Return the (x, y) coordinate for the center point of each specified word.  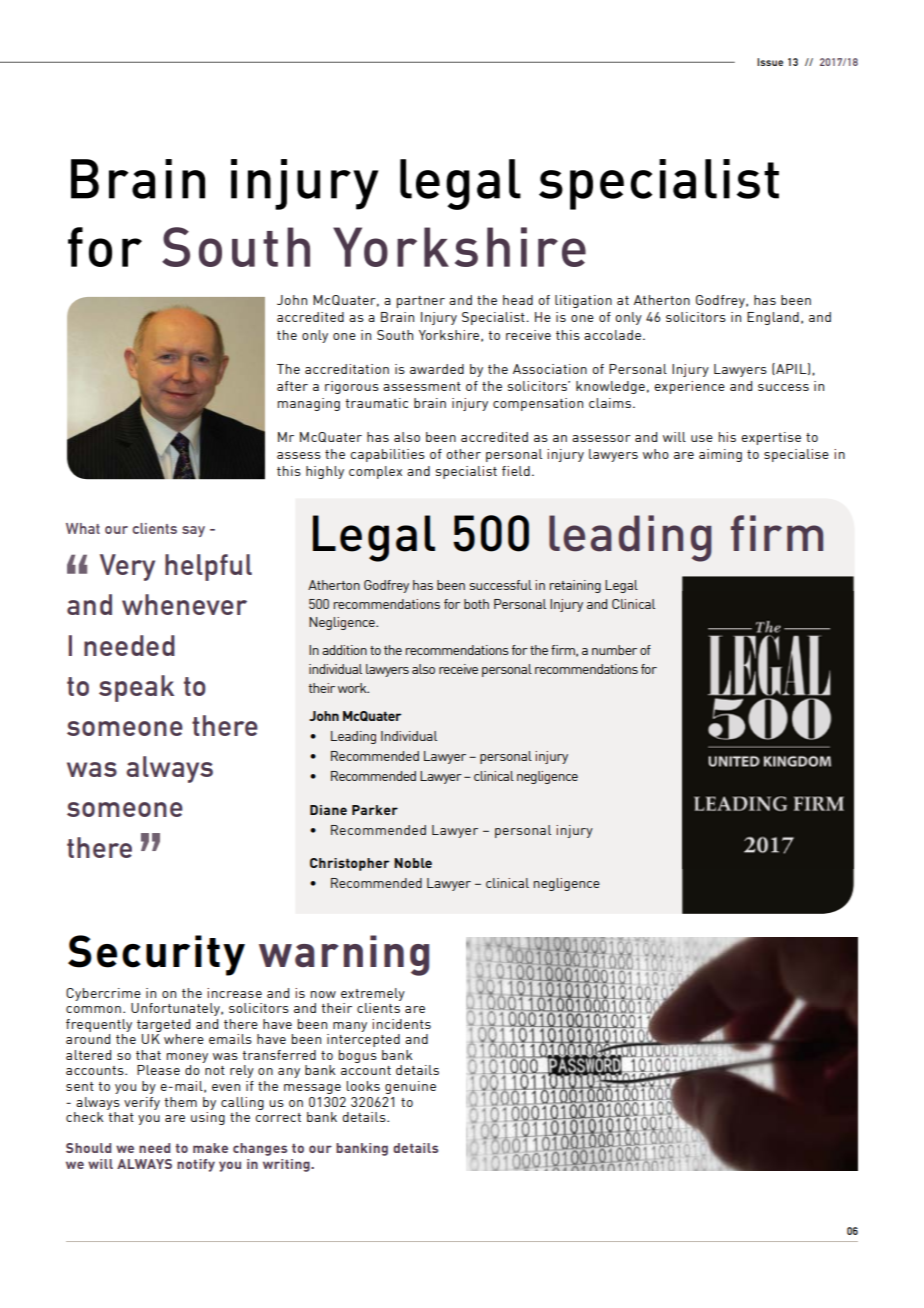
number (614, 650)
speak (136, 688)
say (193, 531)
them (181, 1102)
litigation (583, 301)
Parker (375, 810)
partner (421, 302)
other (463, 454)
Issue (770, 62)
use (702, 438)
